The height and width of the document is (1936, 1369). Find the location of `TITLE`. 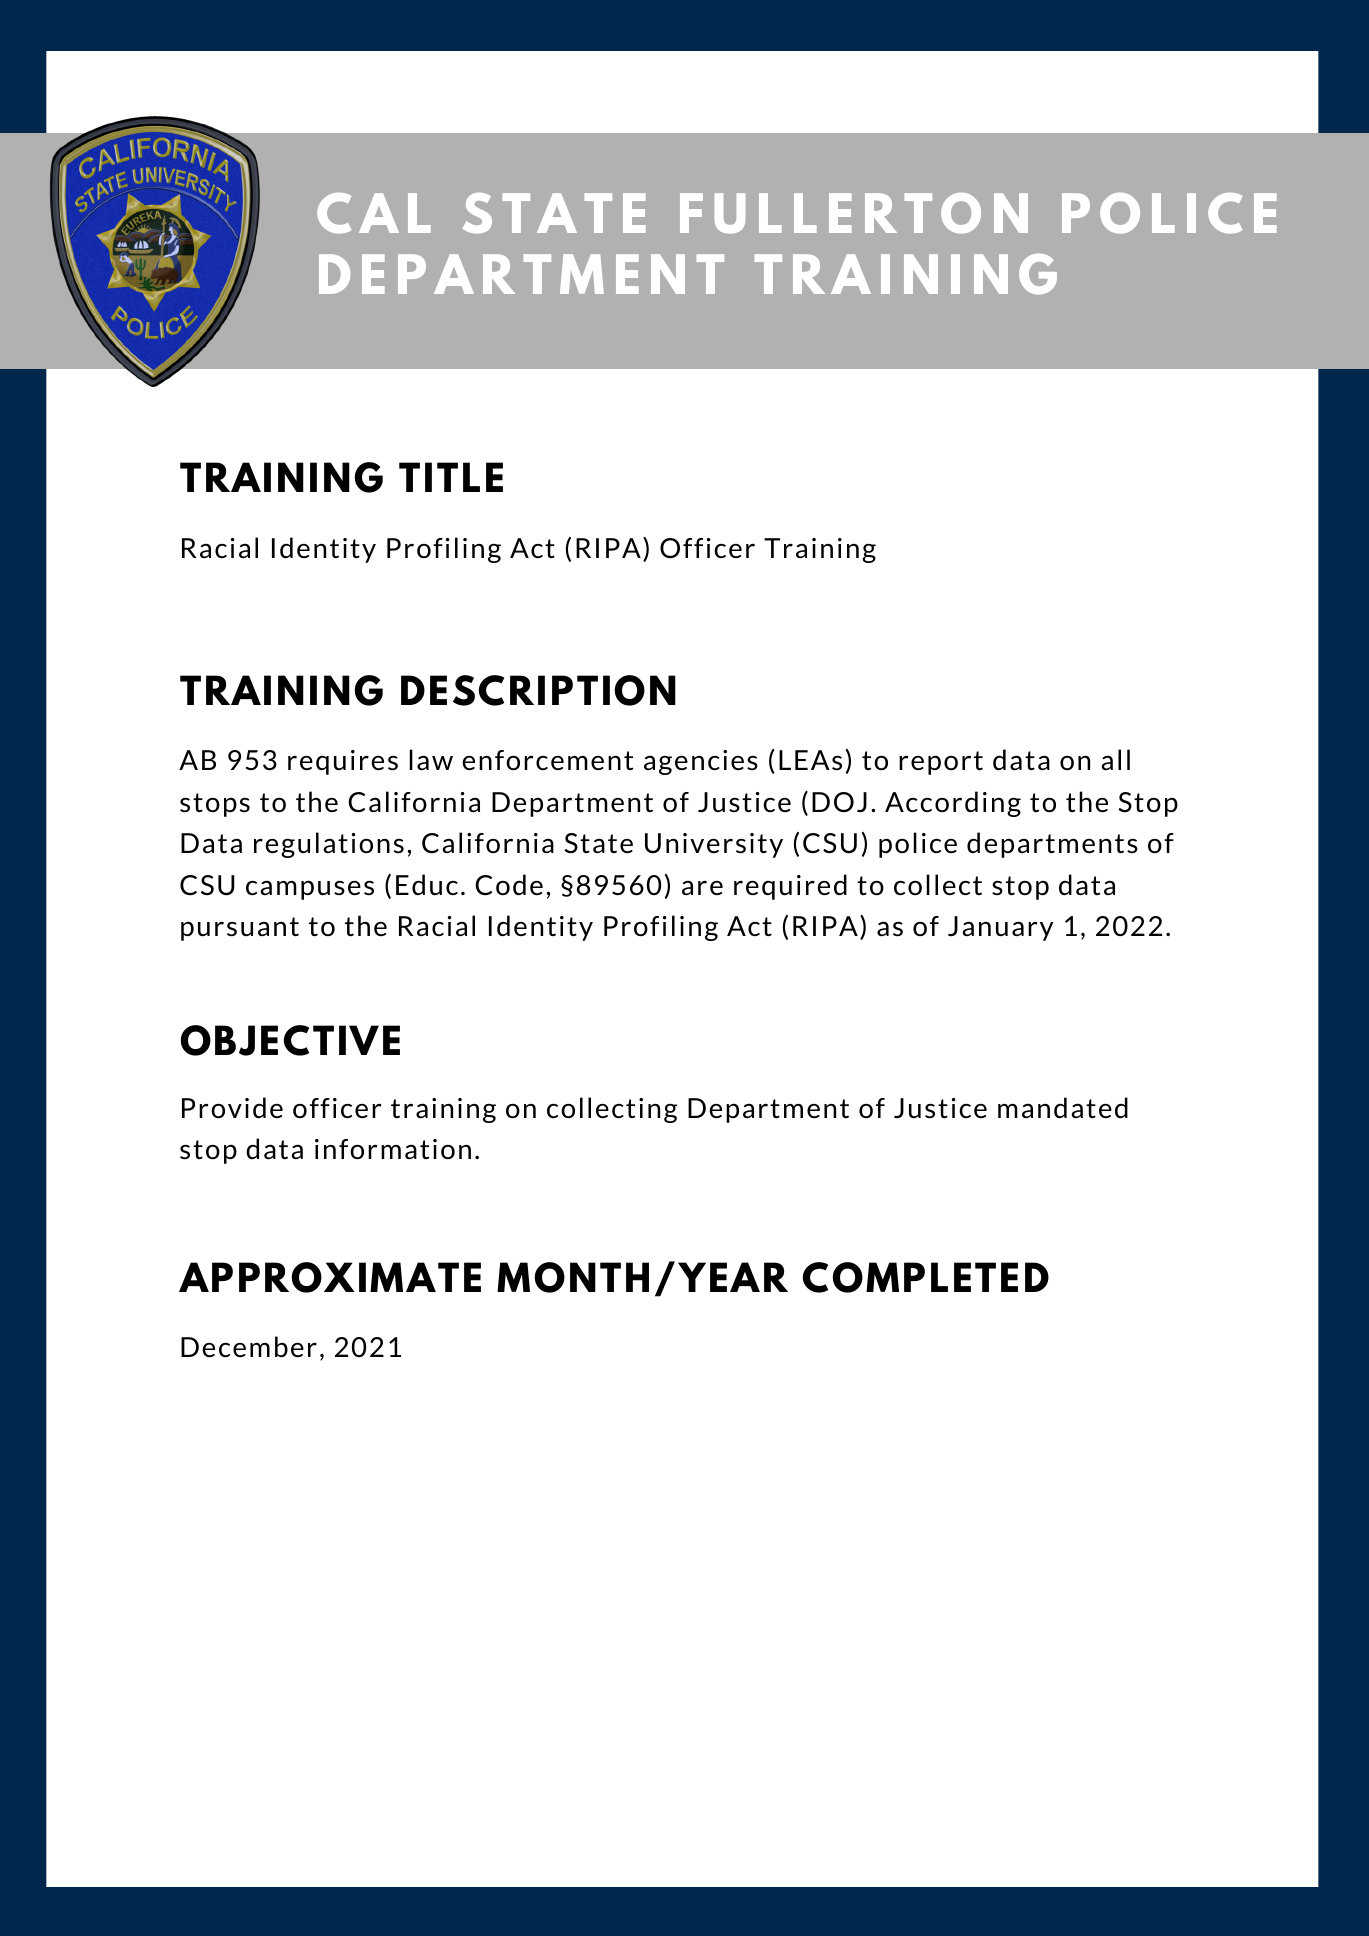

TITLE is located at coordinates (451, 477).
